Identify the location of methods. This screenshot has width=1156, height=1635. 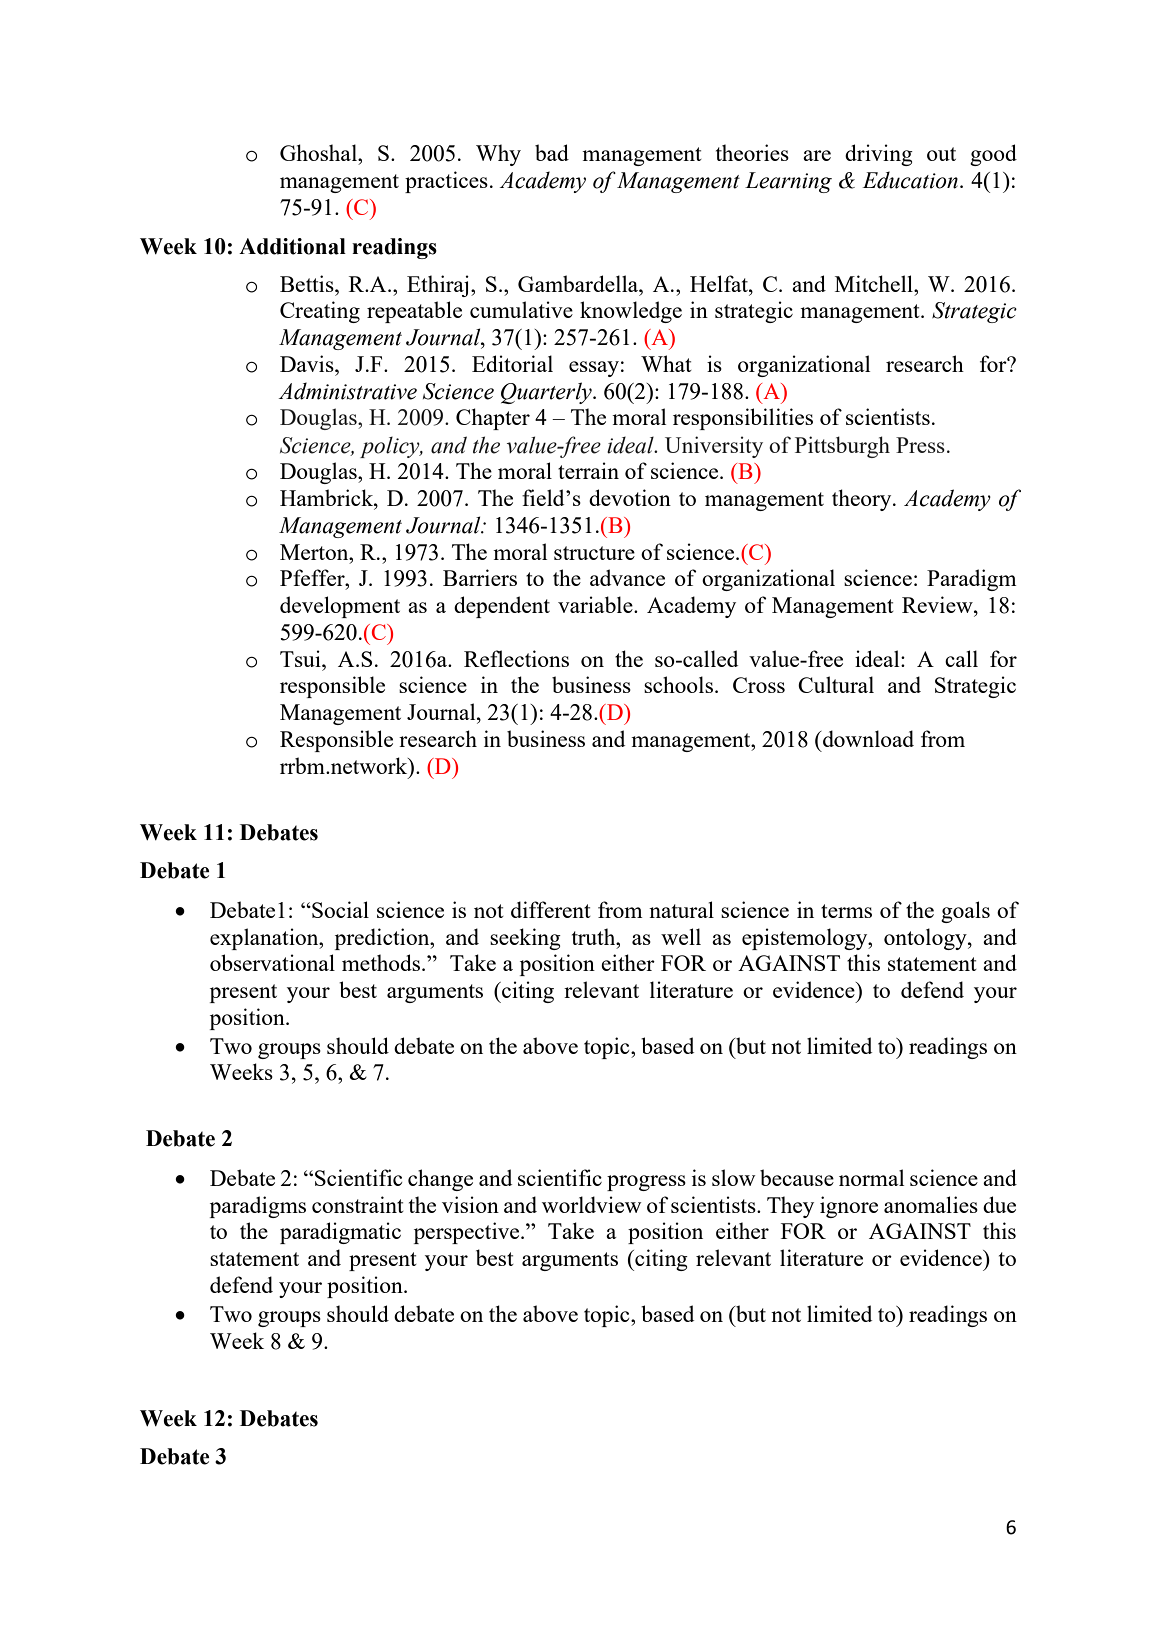
(382, 962).
